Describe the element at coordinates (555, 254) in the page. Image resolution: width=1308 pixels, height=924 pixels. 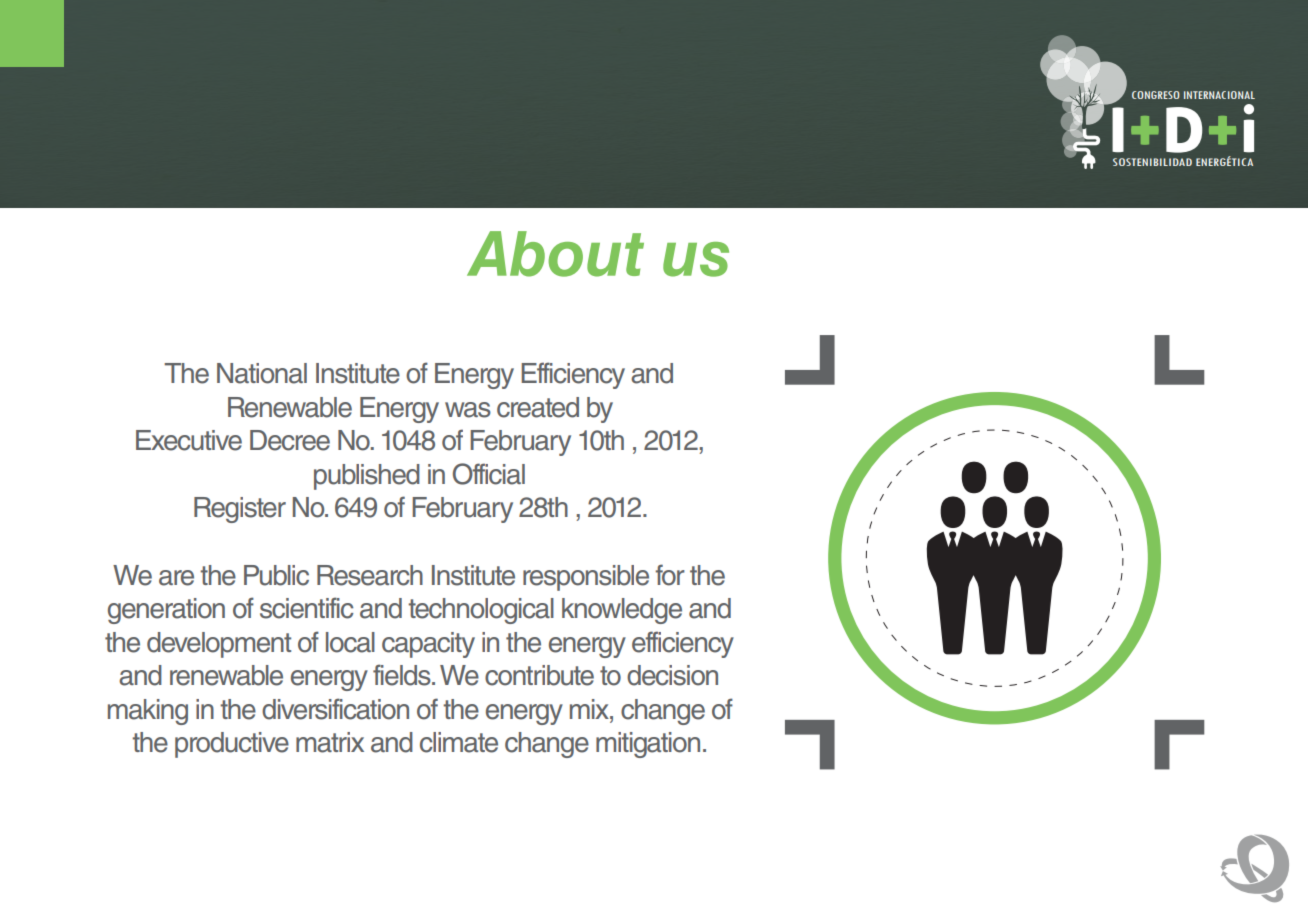
I see `About` at that location.
